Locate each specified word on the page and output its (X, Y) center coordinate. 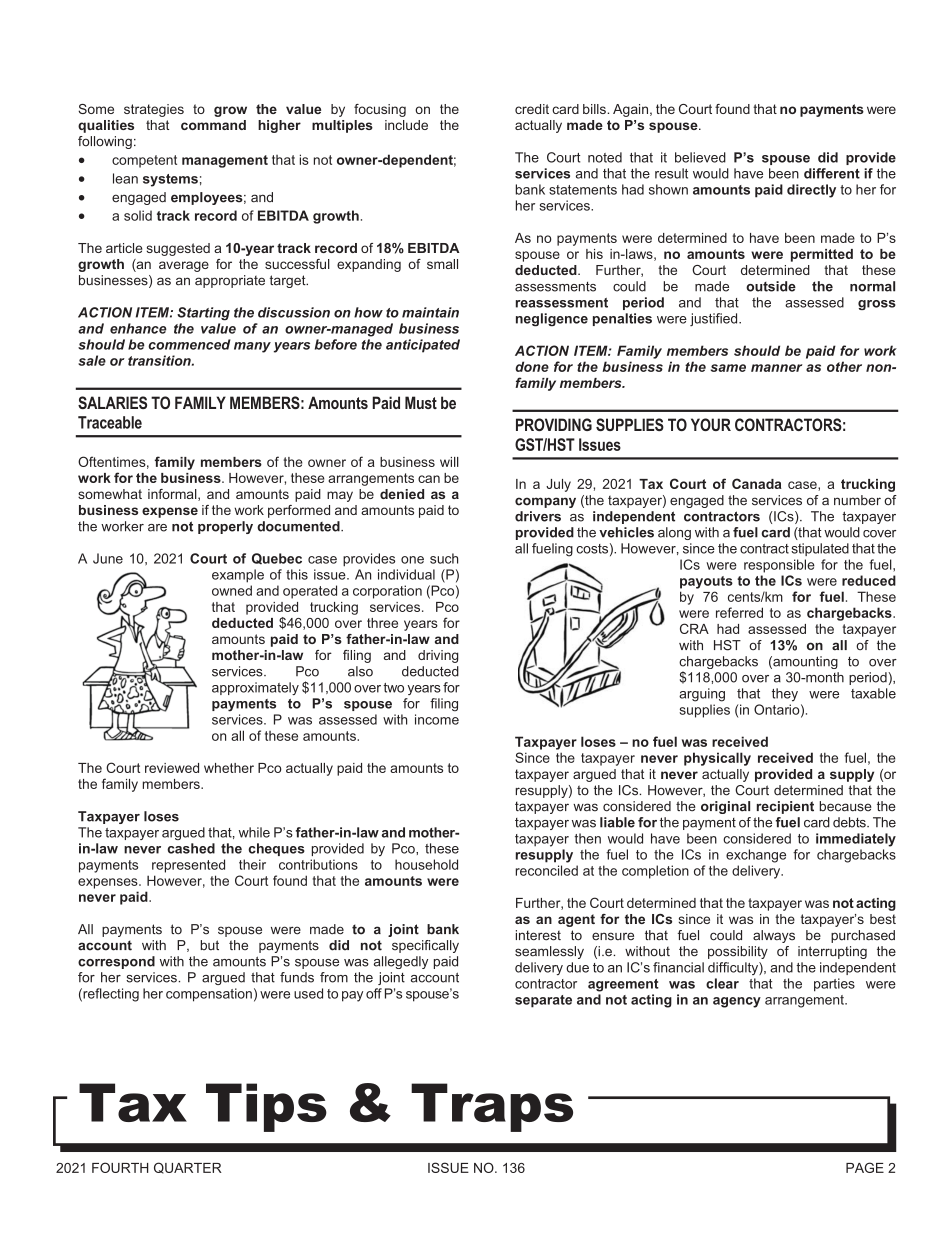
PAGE (865, 1167)
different (832, 173)
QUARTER (188, 1168)
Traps (492, 1107)
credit (532, 109)
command (213, 125)
